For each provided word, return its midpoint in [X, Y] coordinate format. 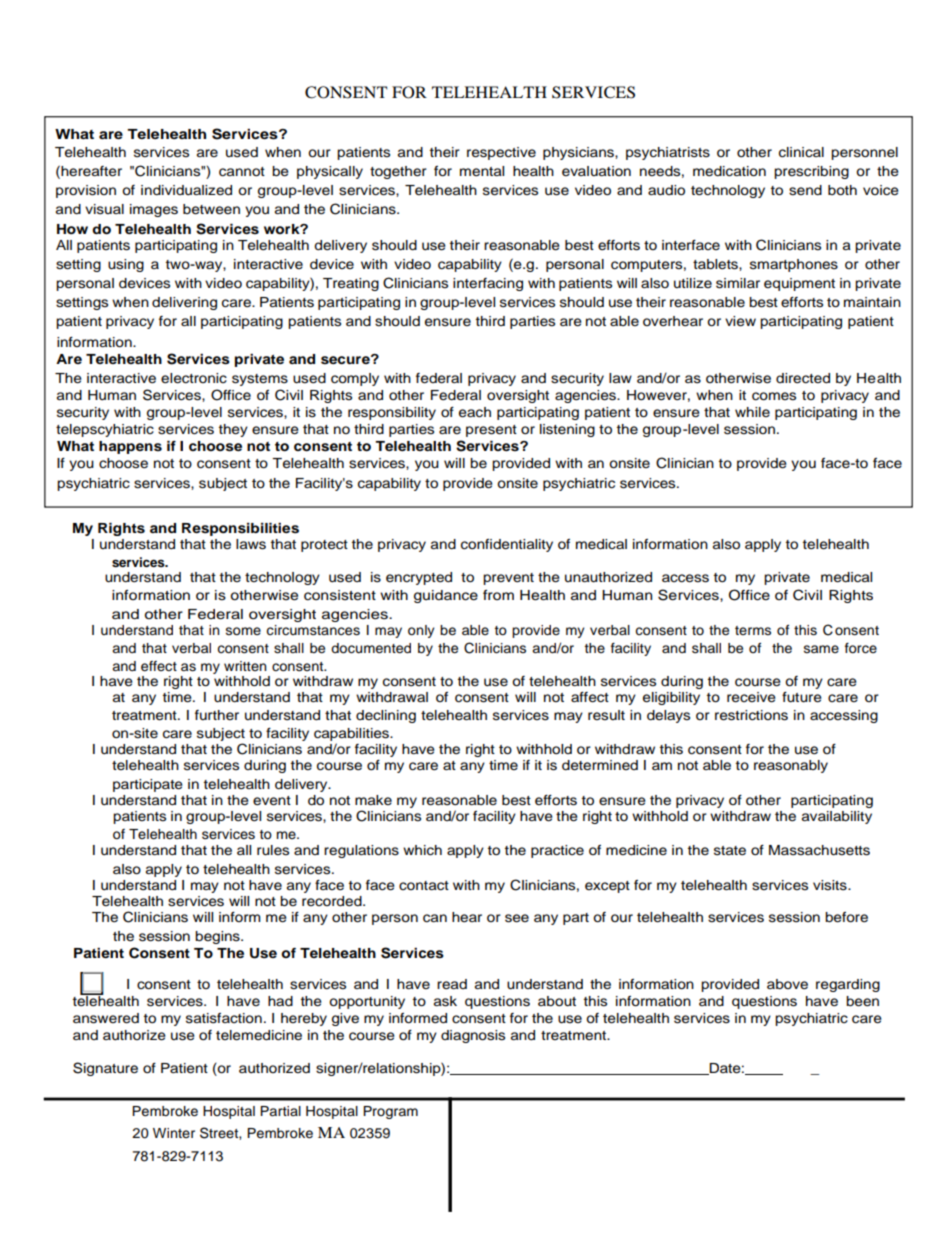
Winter [174, 1133]
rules [273, 850]
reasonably [791, 766]
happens [130, 447]
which [422, 850]
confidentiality [507, 545]
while [752, 412]
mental [482, 171]
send [805, 190]
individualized [186, 190]
